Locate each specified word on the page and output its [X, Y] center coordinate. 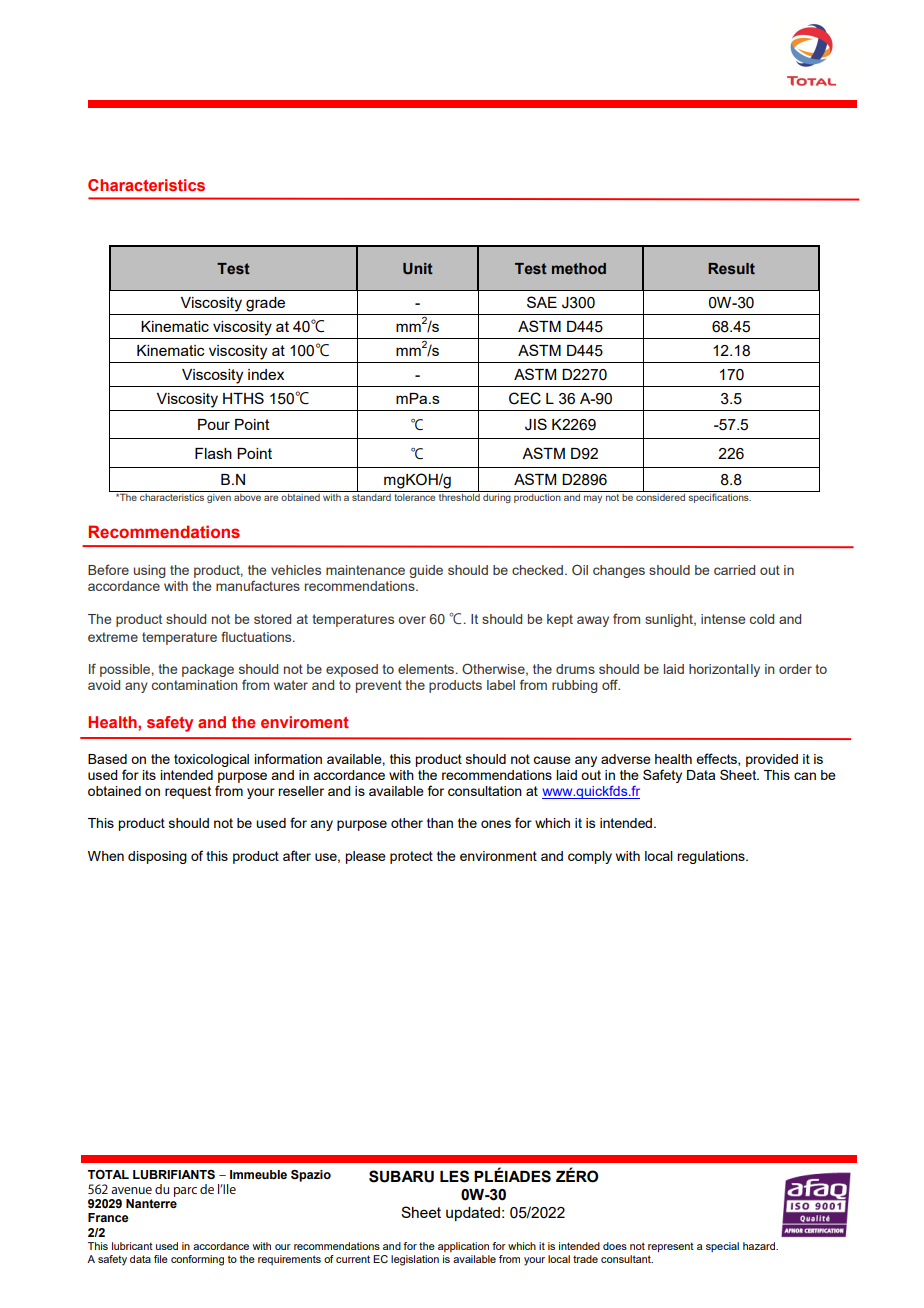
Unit [418, 268]
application [463, 1247]
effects [717, 759]
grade [265, 304]
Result [731, 268]
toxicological [211, 760]
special [722, 1247]
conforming [197, 1260]
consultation [485, 791]
